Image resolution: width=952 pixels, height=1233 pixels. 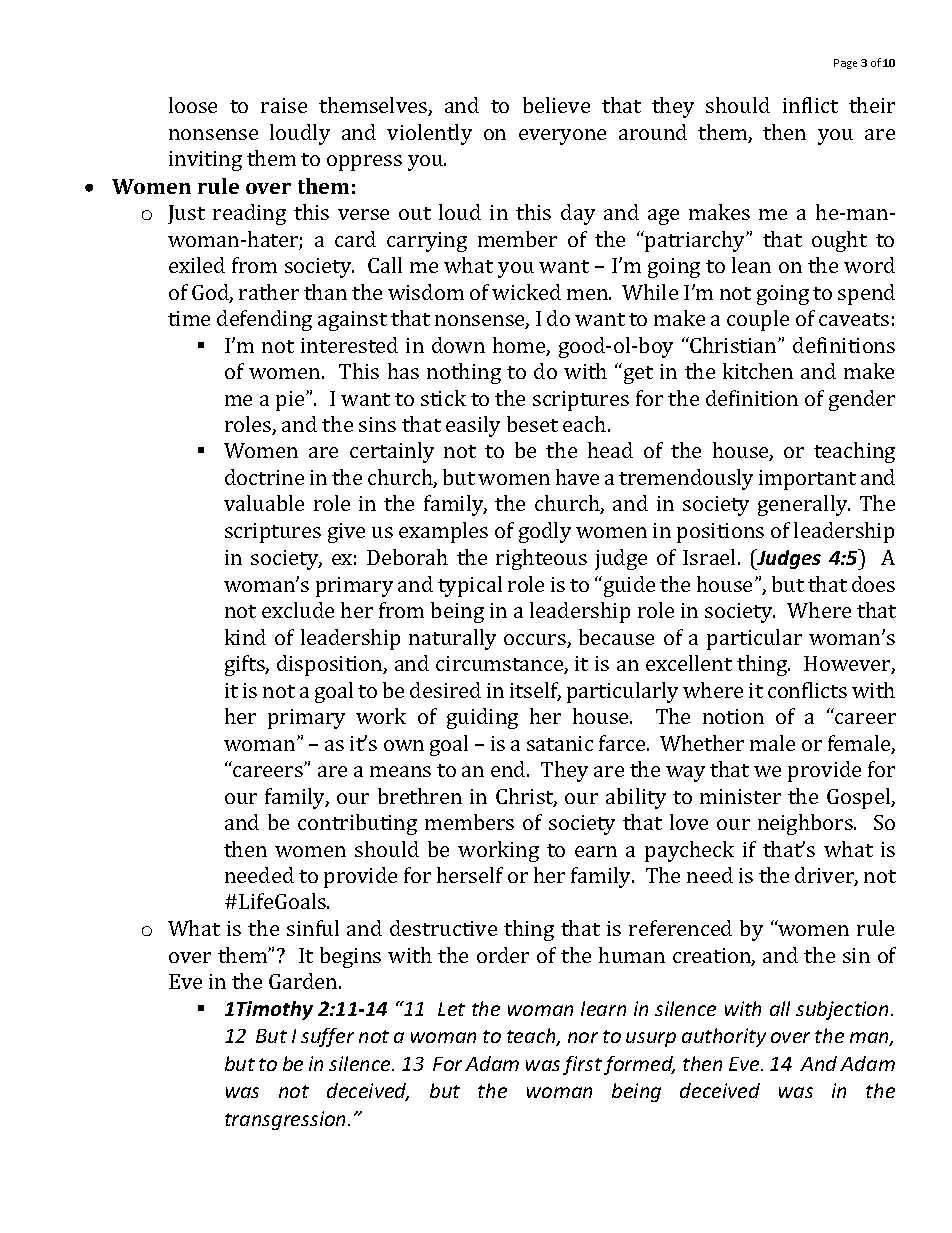 I want to click on contributing, so click(x=357, y=824).
